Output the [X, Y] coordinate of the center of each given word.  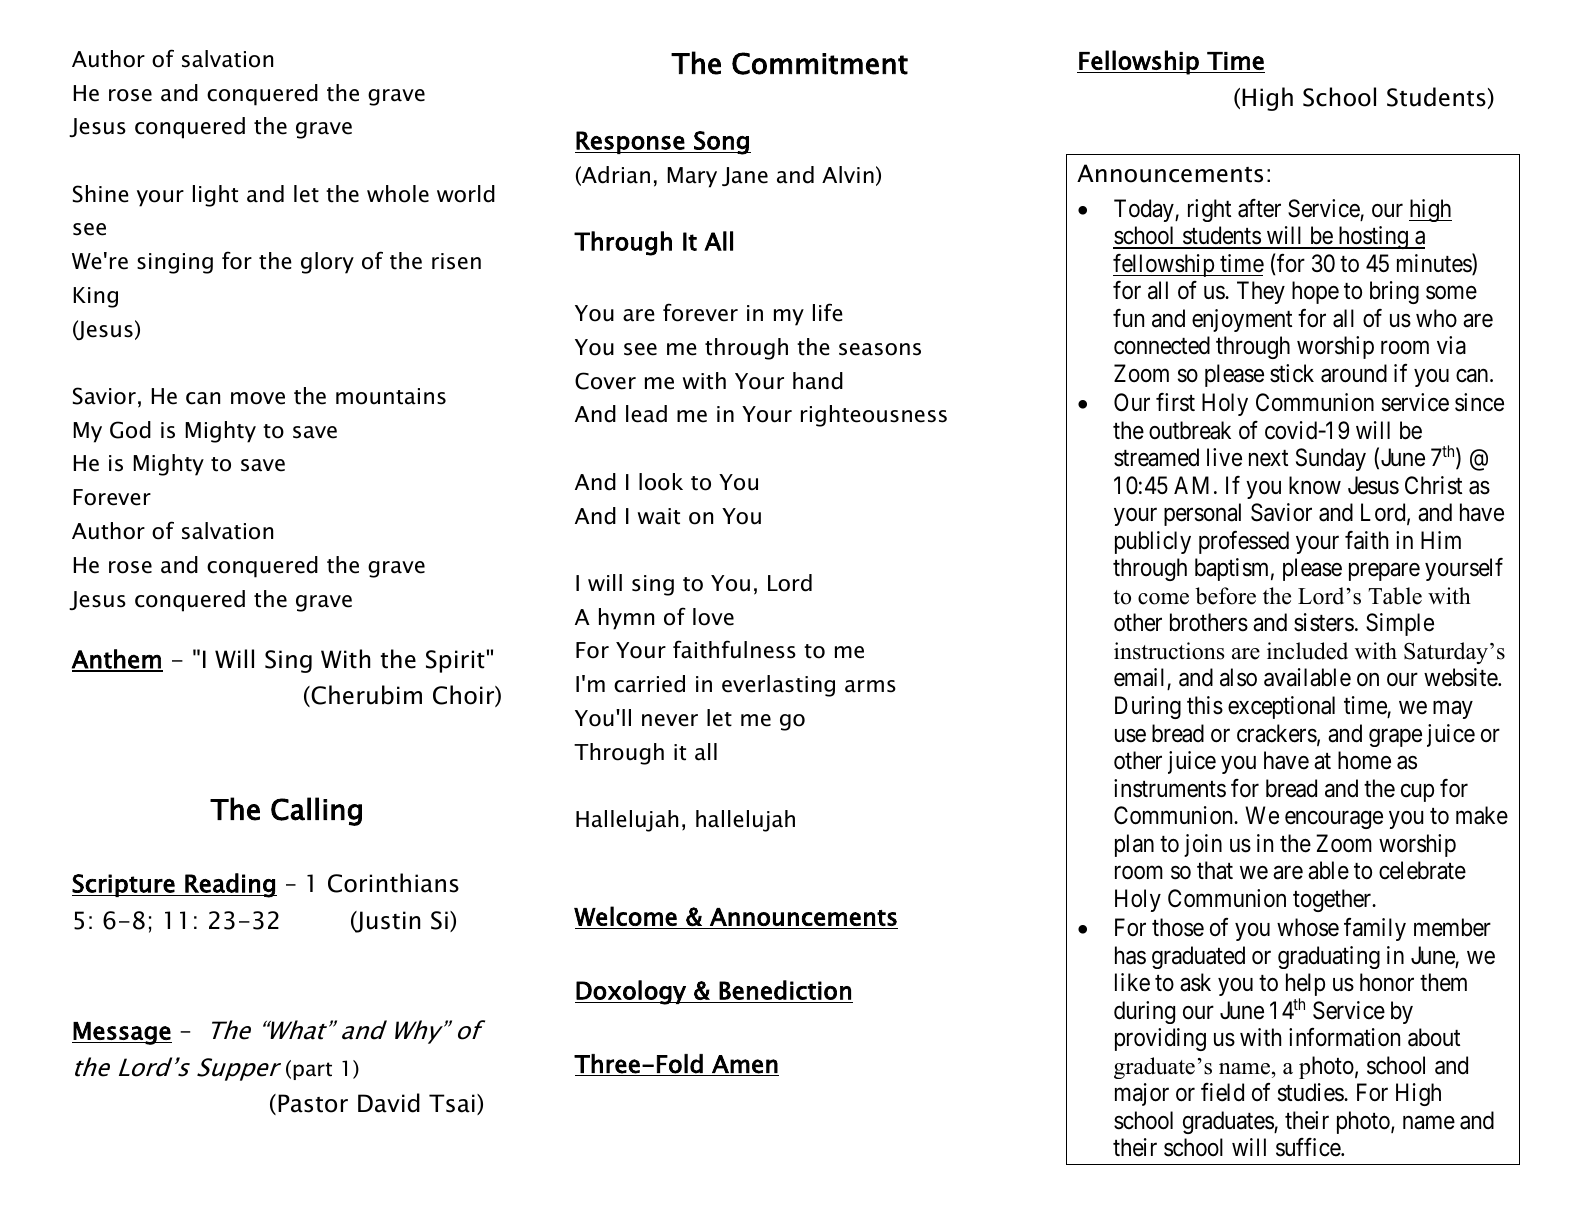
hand [818, 381]
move [258, 398]
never [670, 720]
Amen [745, 1064]
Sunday [1331, 459]
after [1259, 208]
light [215, 196]
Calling [316, 811]
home [1364, 760]
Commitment [820, 63]
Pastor [313, 1103]
